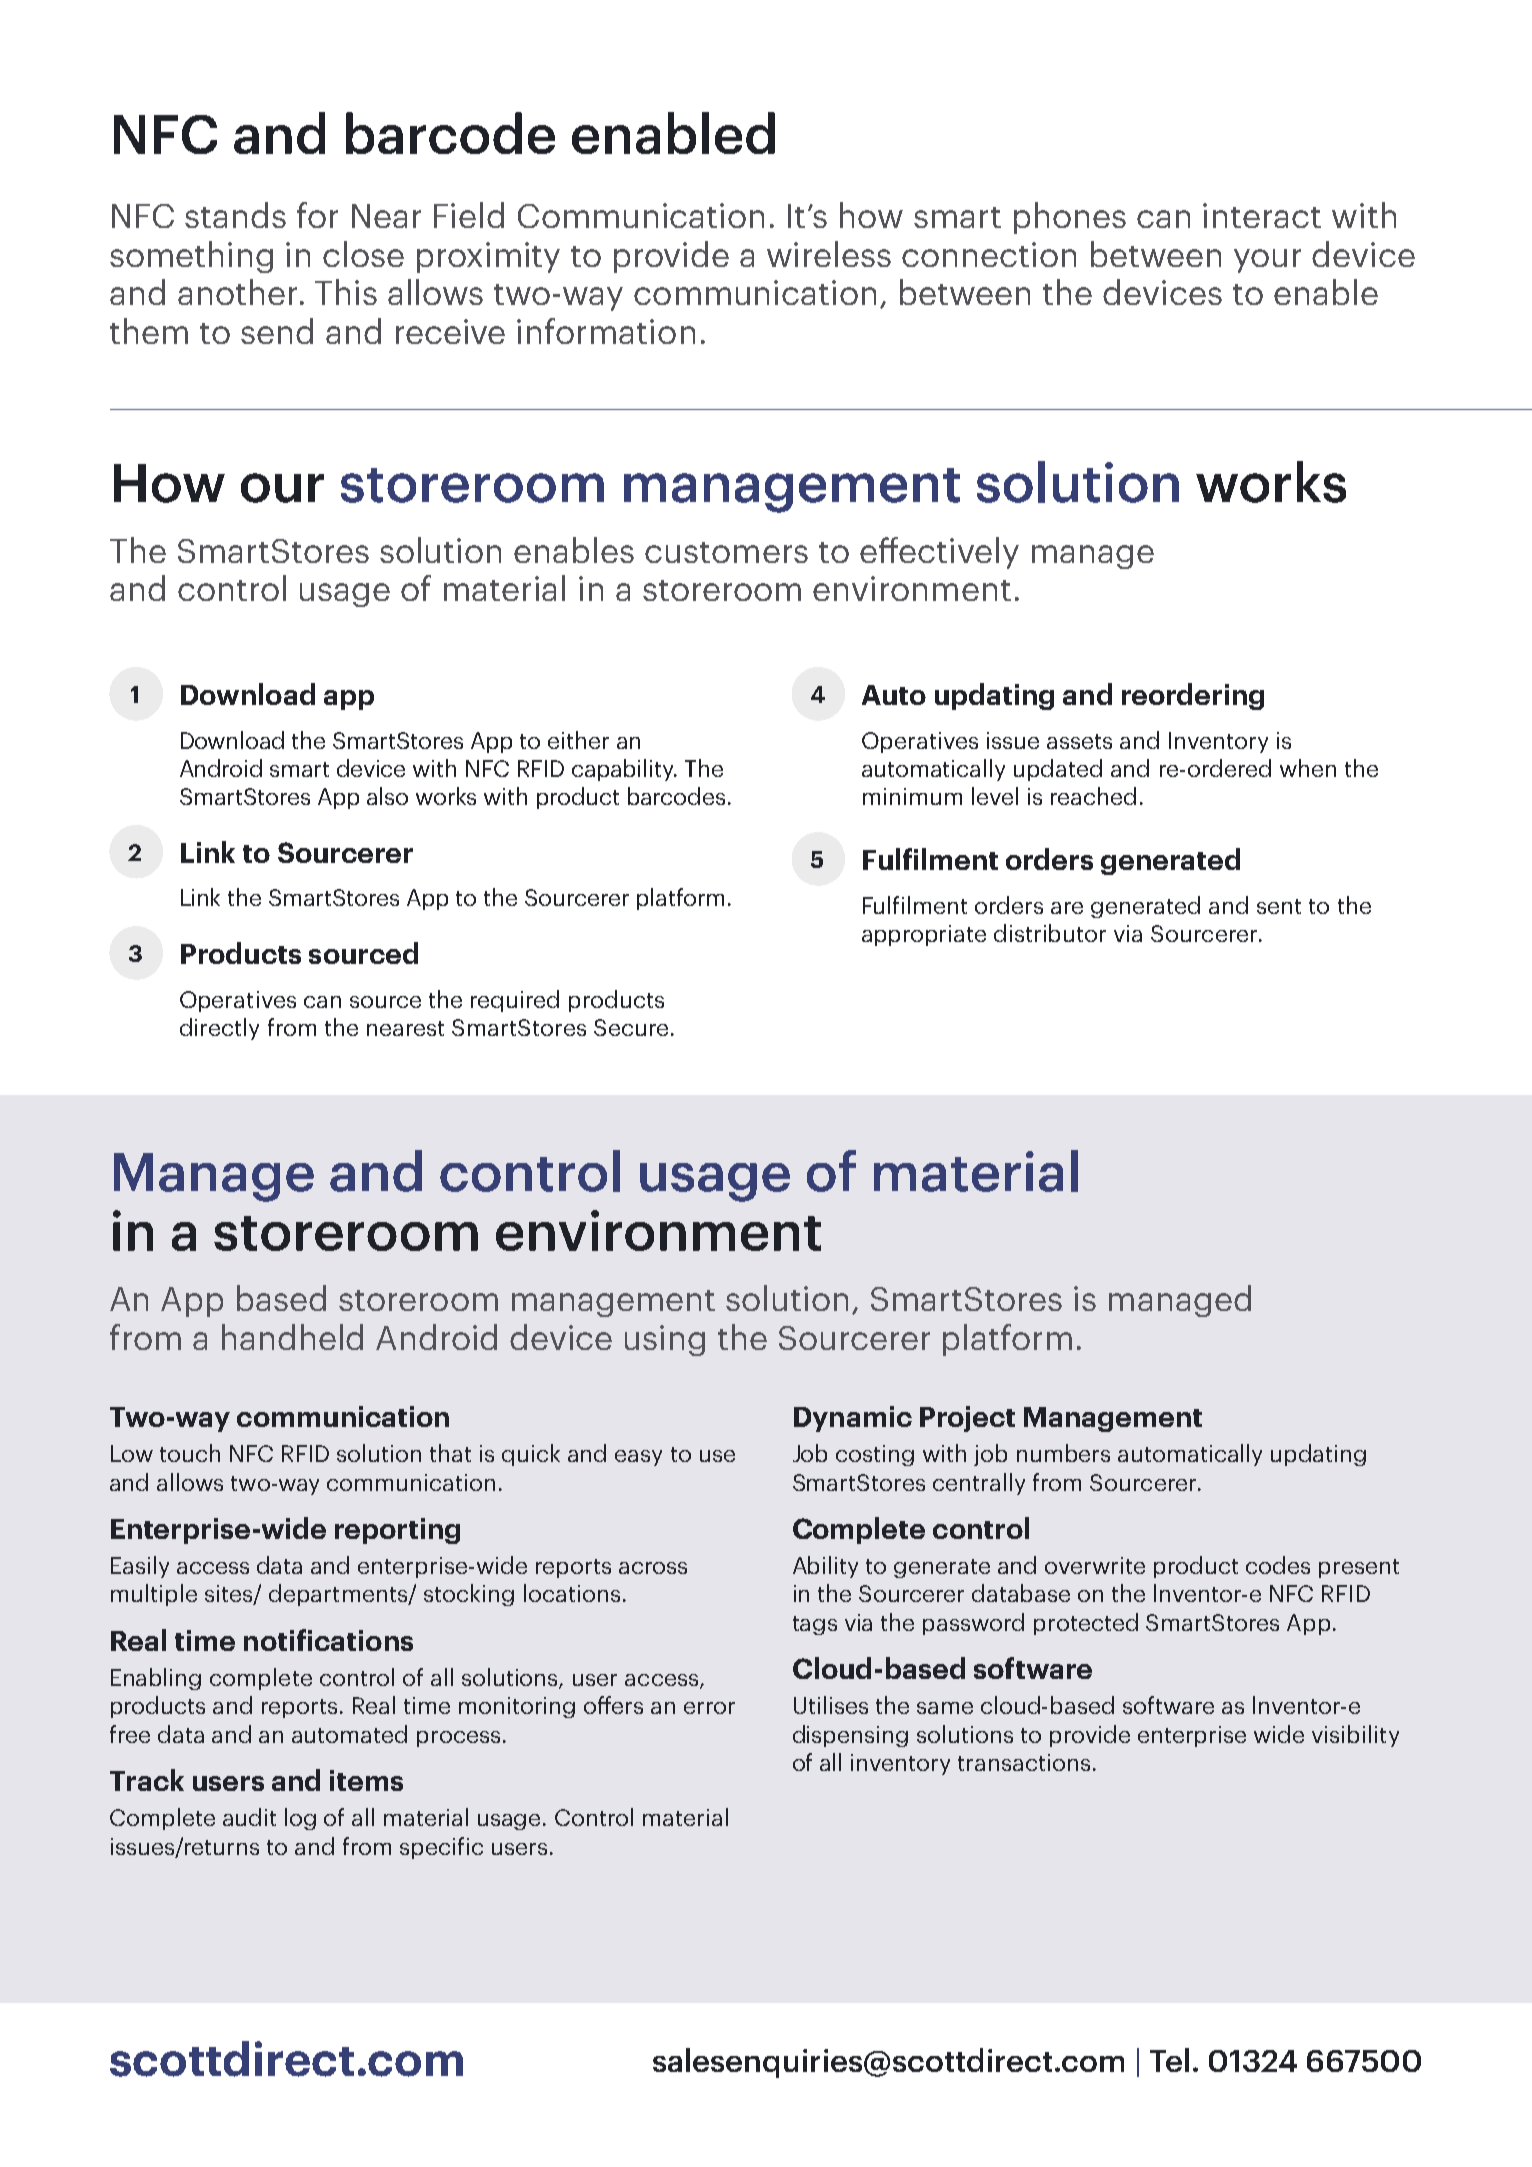 Image resolution: width=1532 pixels, height=2167 pixels. I want to click on wireless, so click(829, 254).
